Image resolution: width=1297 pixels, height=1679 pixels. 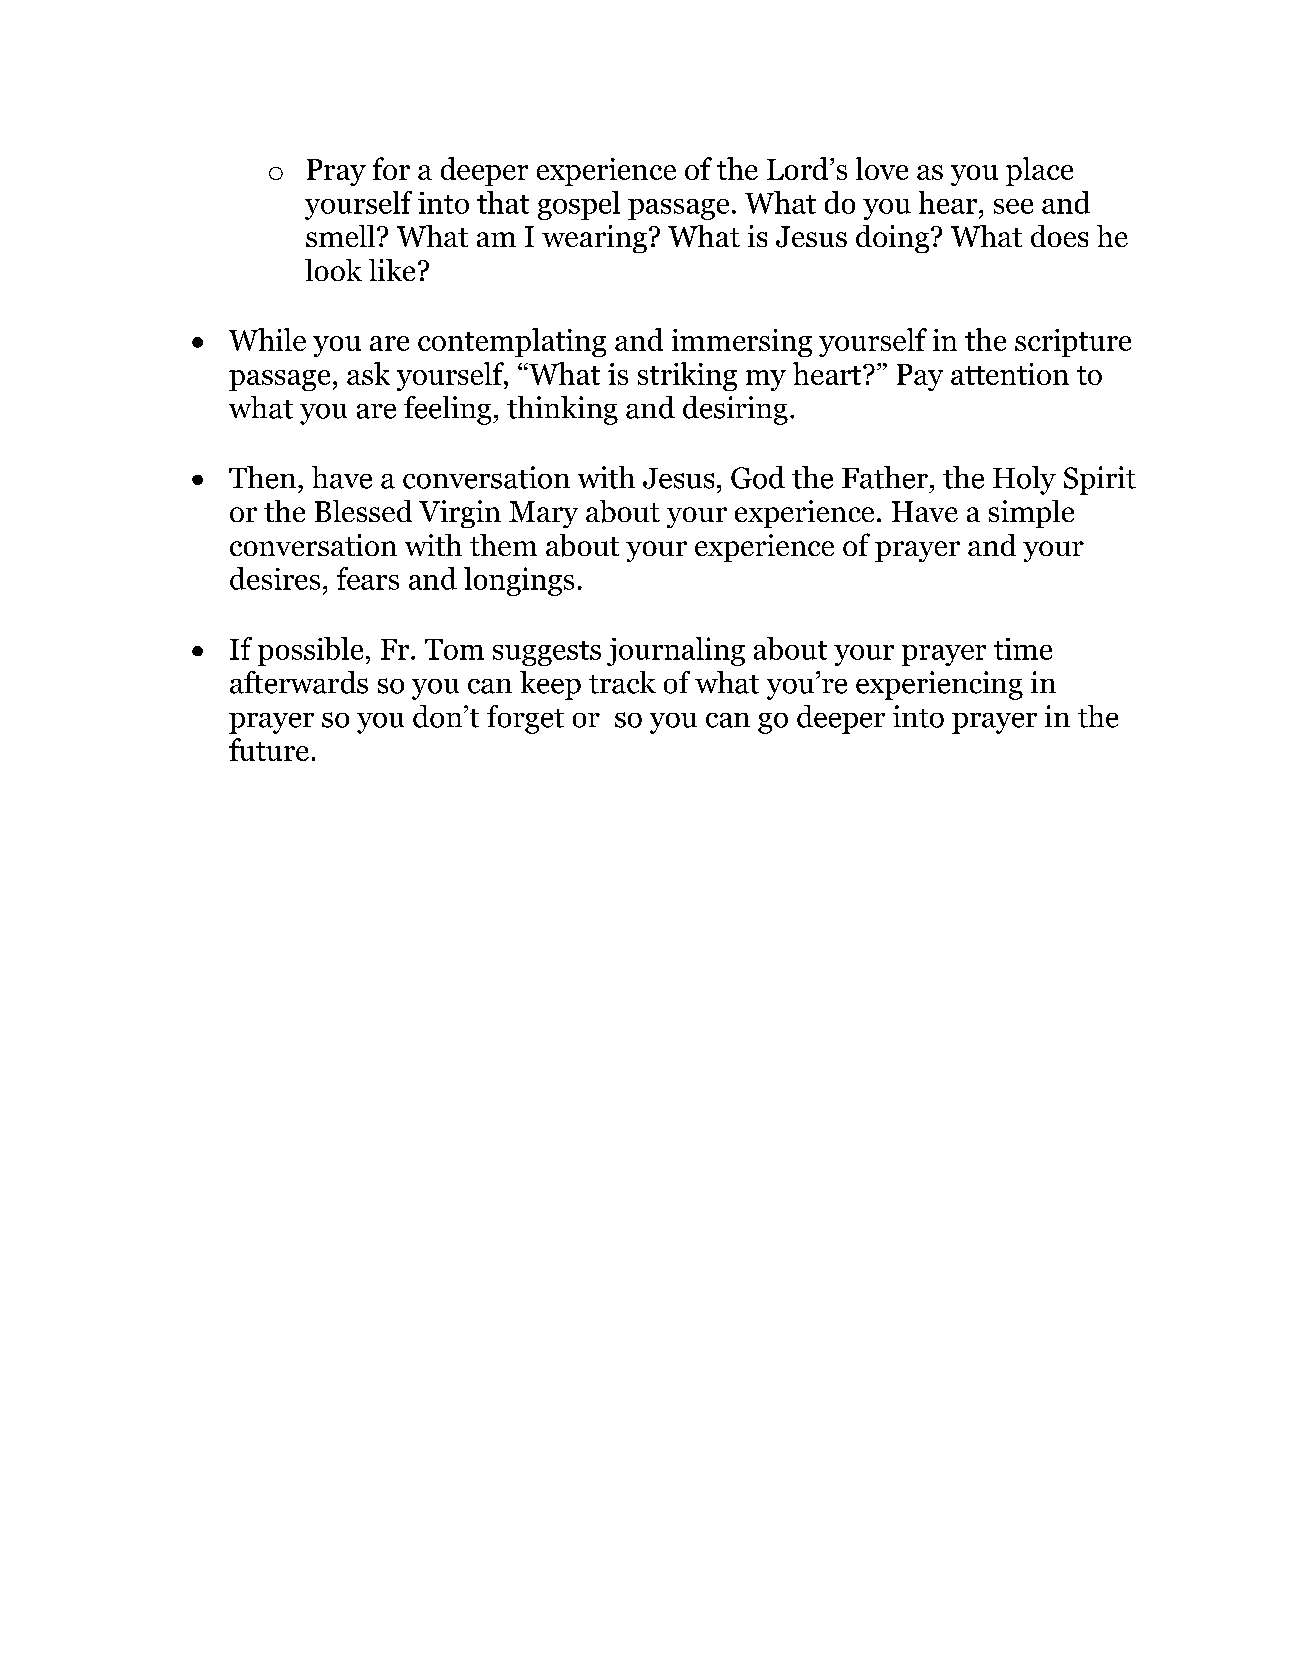 What do you see at coordinates (368, 578) in the screenshot?
I see `fears` at bounding box center [368, 578].
